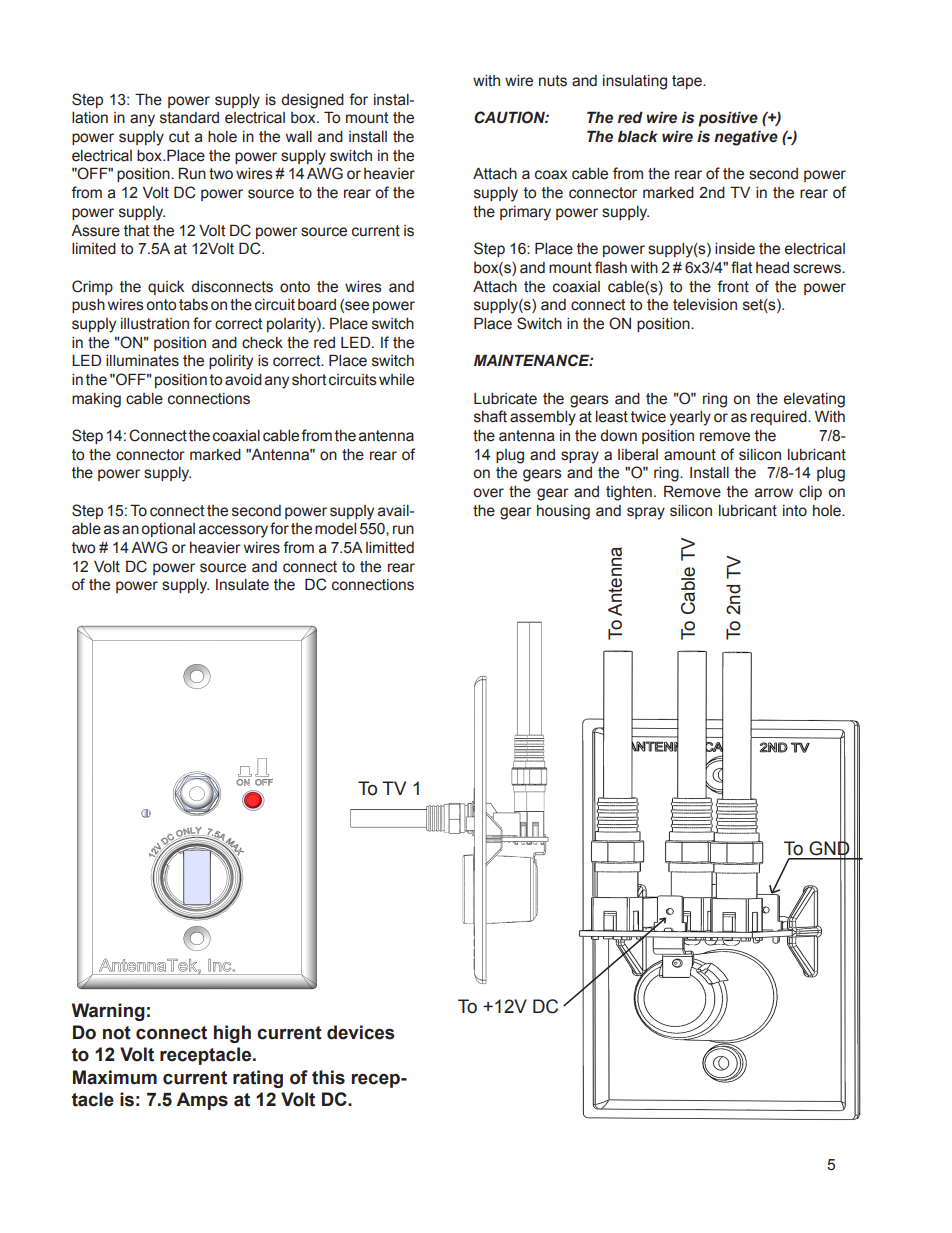 Image resolution: width=952 pixels, height=1233 pixels. What do you see at coordinates (360, 1032) in the screenshot?
I see `devices` at bounding box center [360, 1032].
